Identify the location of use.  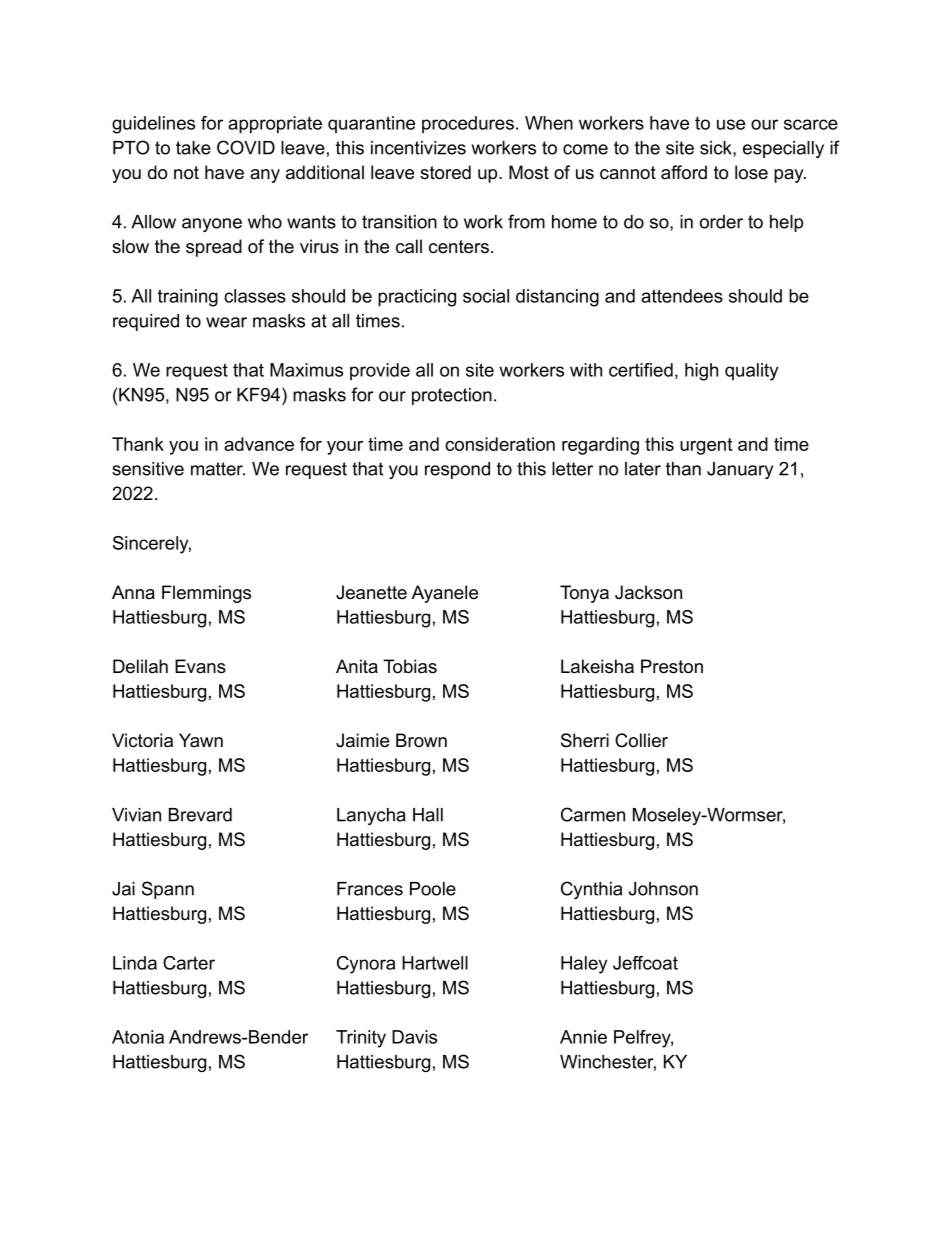
(731, 124).
